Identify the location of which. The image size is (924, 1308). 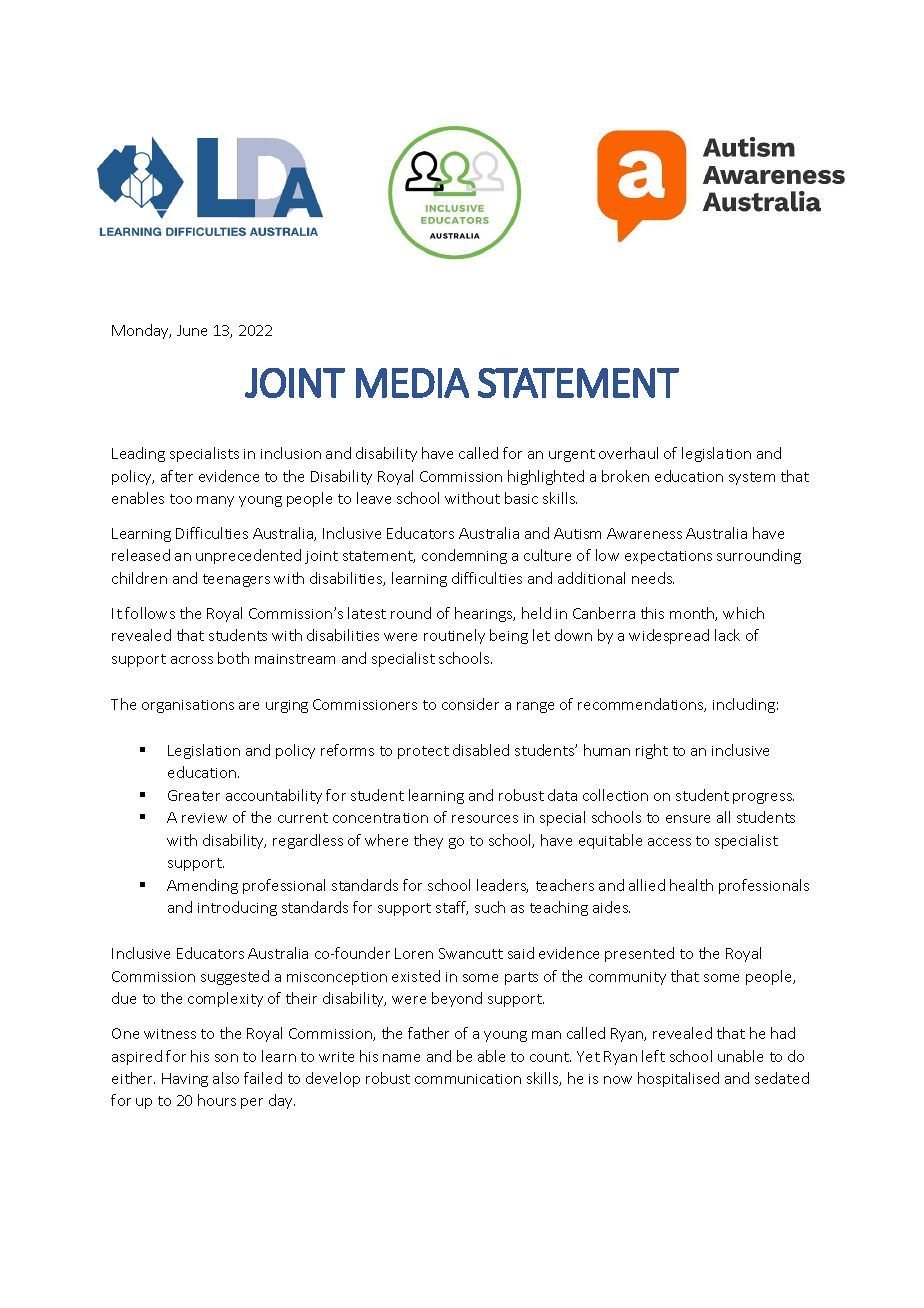
(743, 613).
